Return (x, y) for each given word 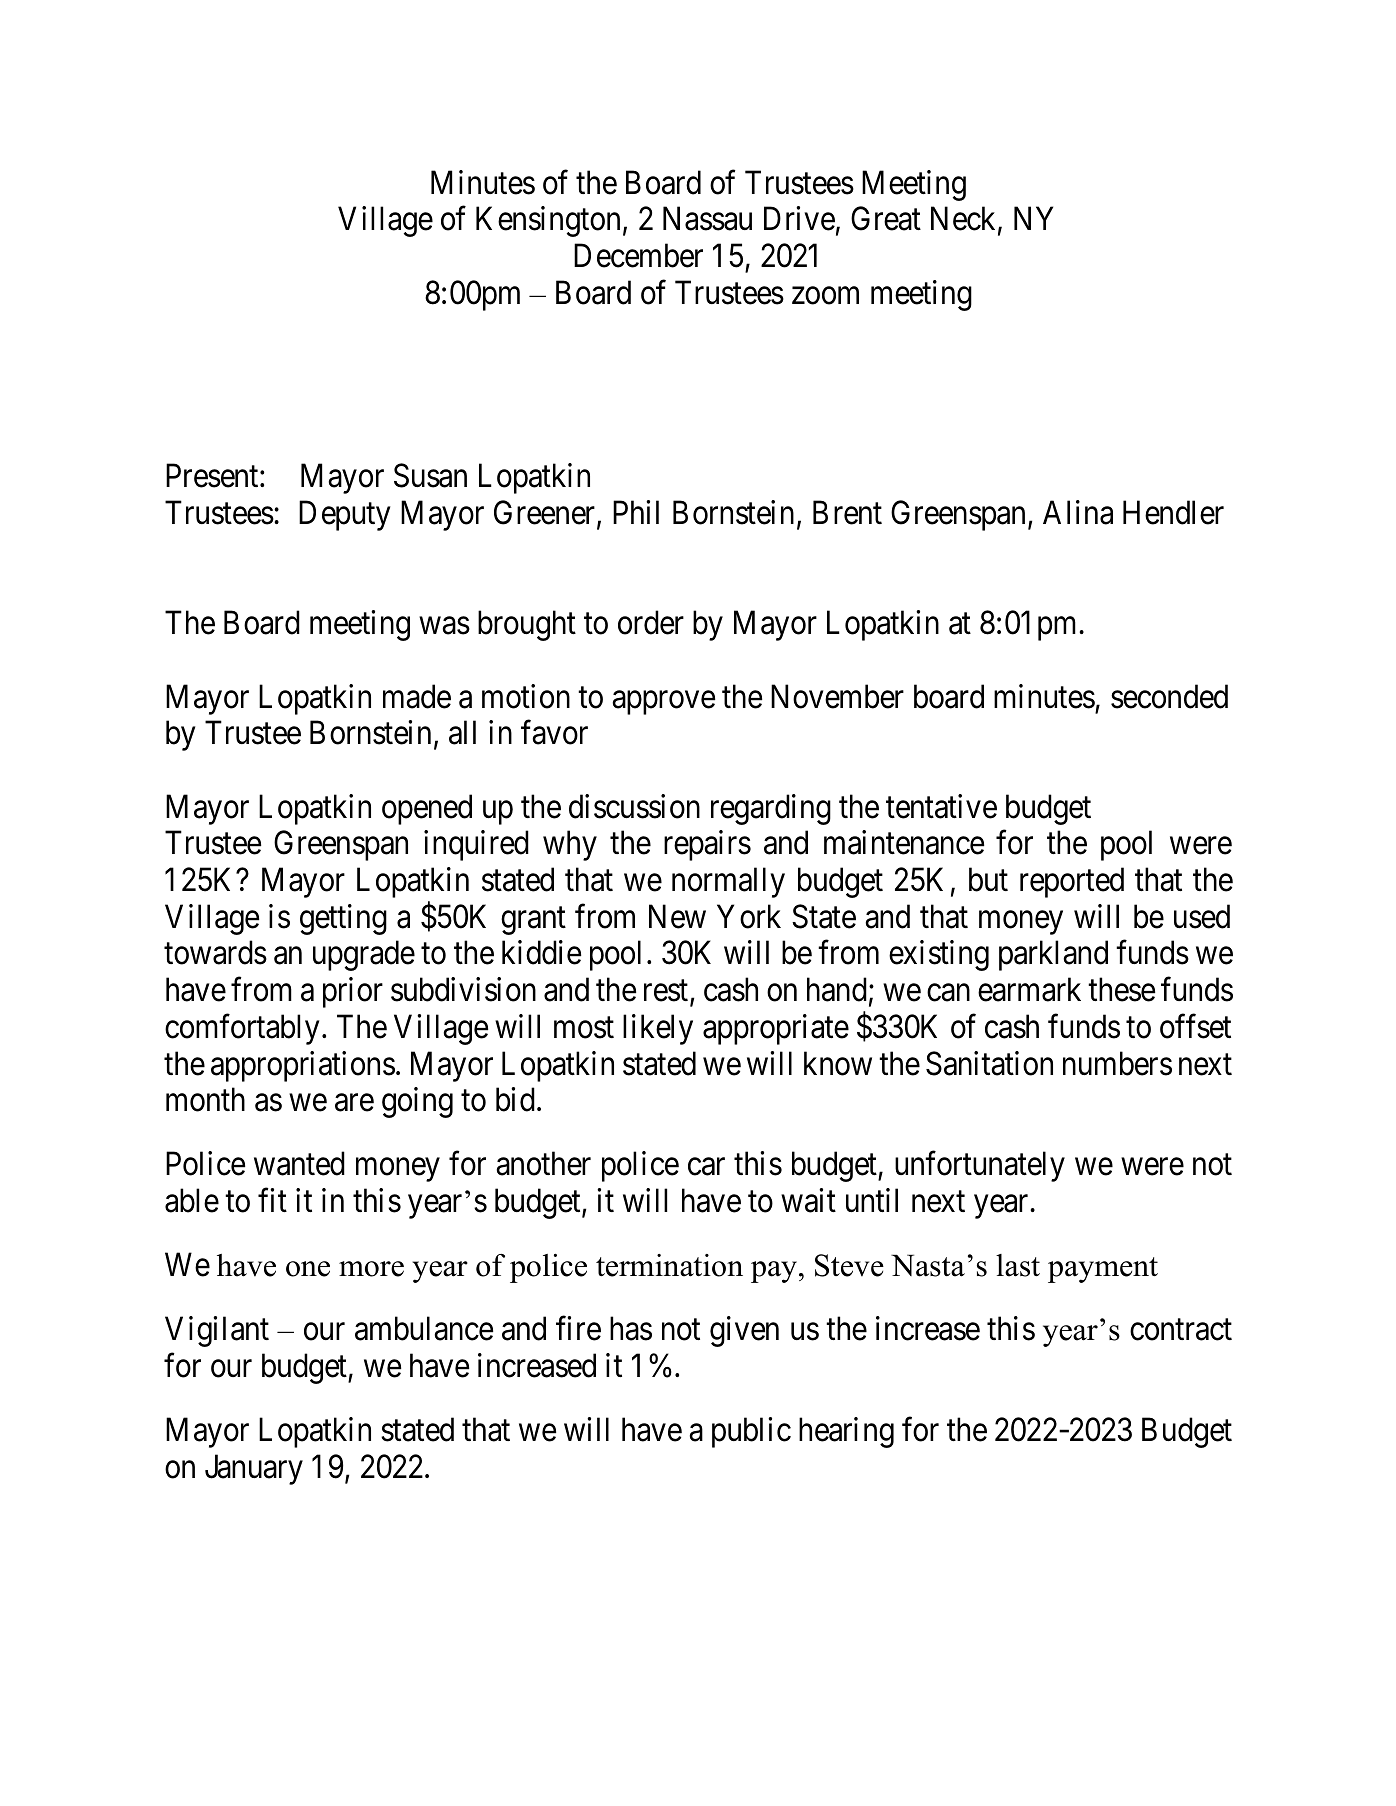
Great (886, 219)
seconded (1169, 696)
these (1121, 989)
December (638, 255)
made (417, 696)
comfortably (242, 1029)
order (651, 622)
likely (658, 1029)
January (254, 1470)
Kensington (548, 221)
